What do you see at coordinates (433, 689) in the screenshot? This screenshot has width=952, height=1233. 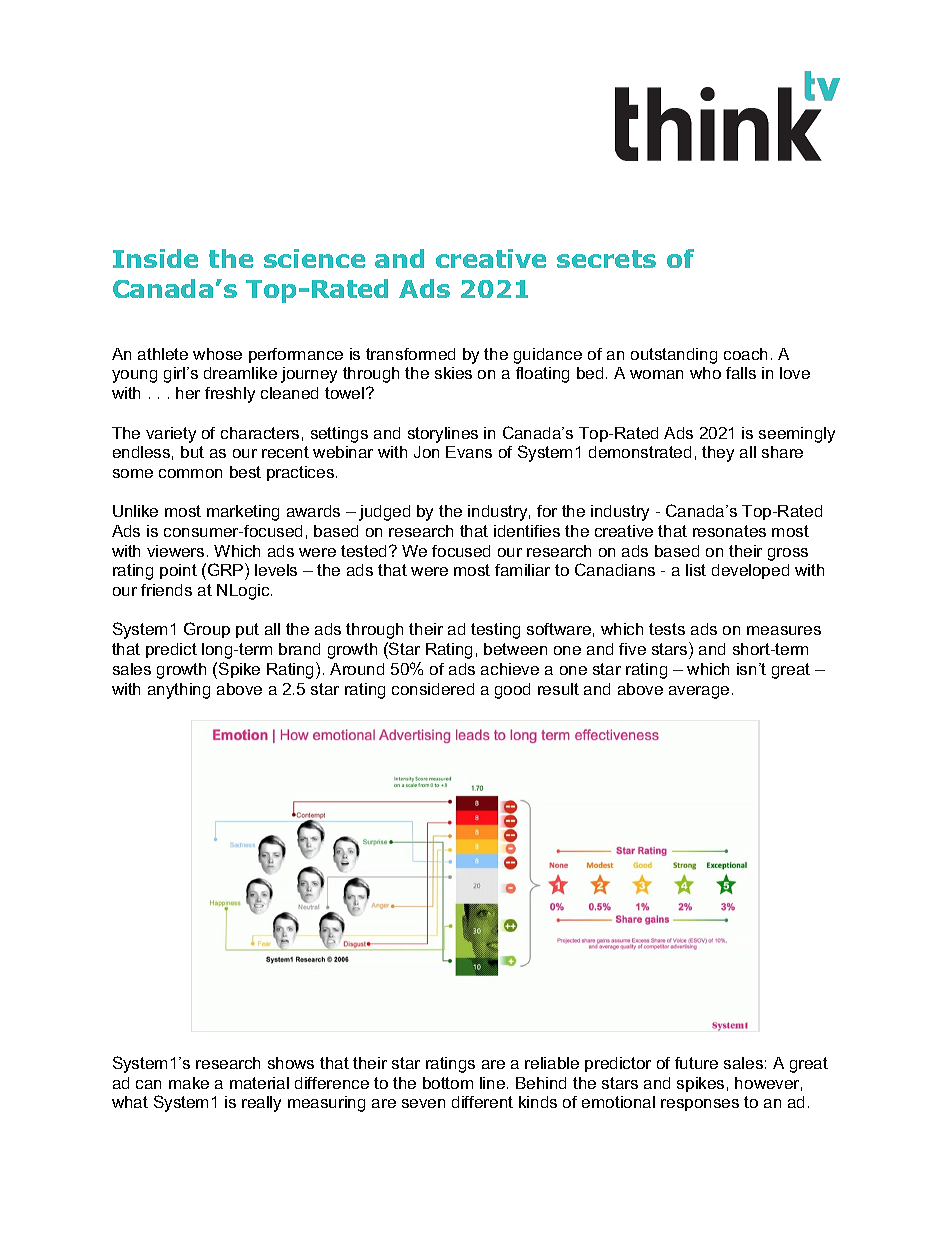 I see `considered` at bounding box center [433, 689].
